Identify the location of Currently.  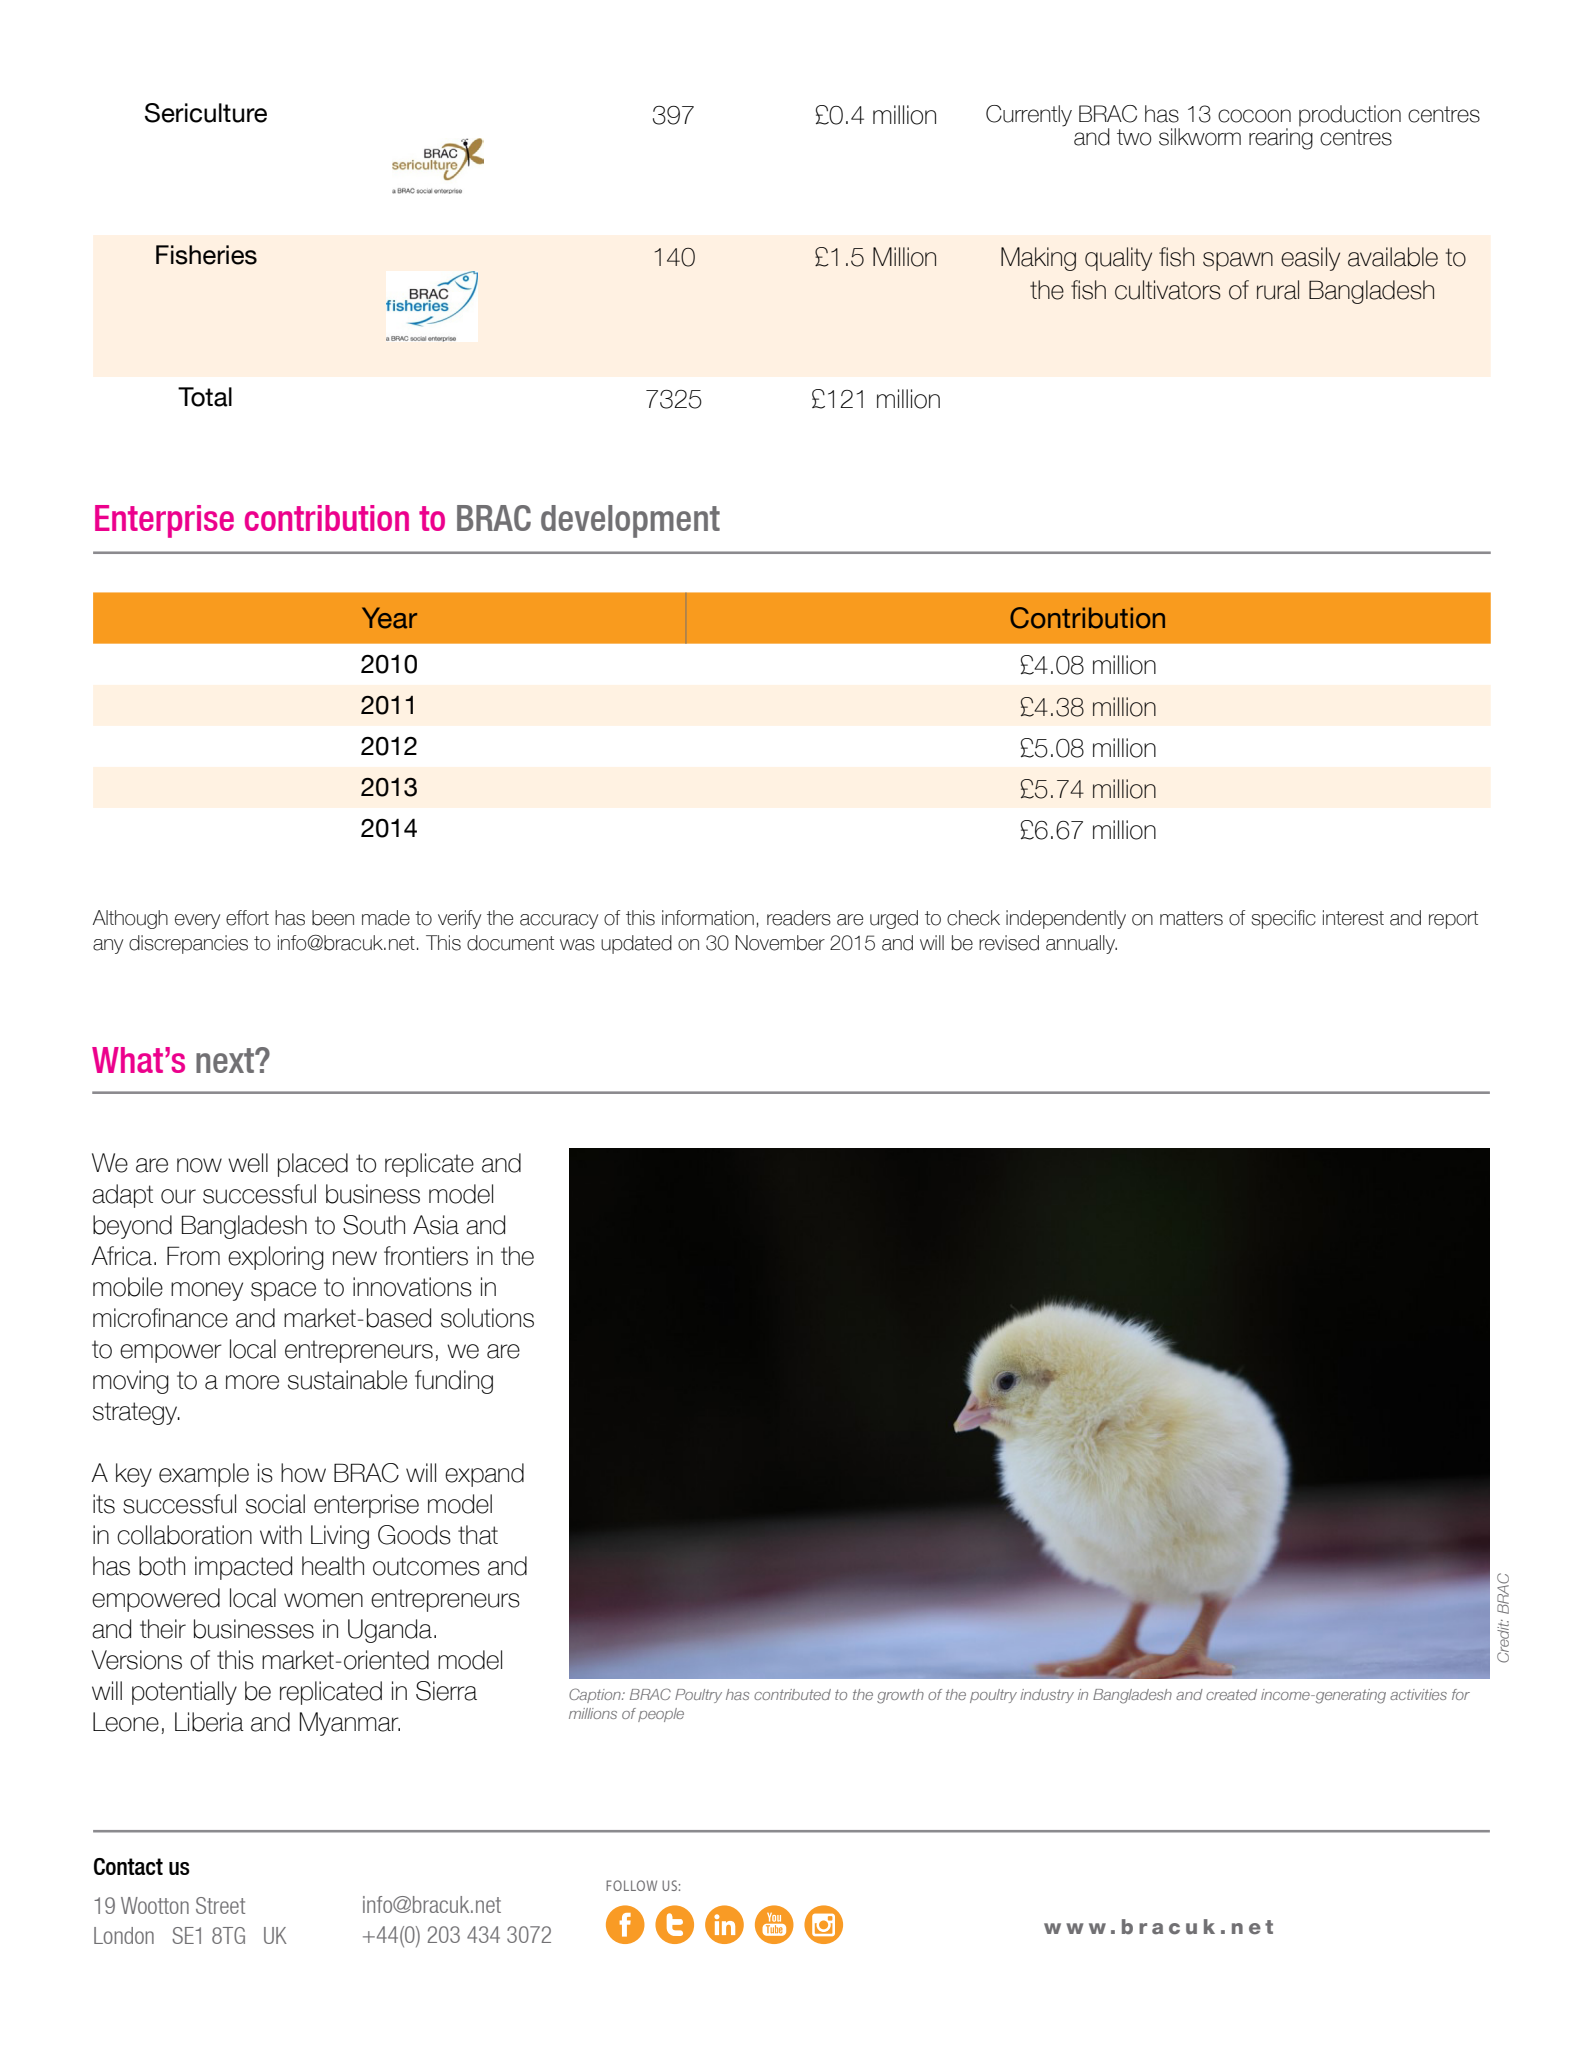
(1029, 116).
